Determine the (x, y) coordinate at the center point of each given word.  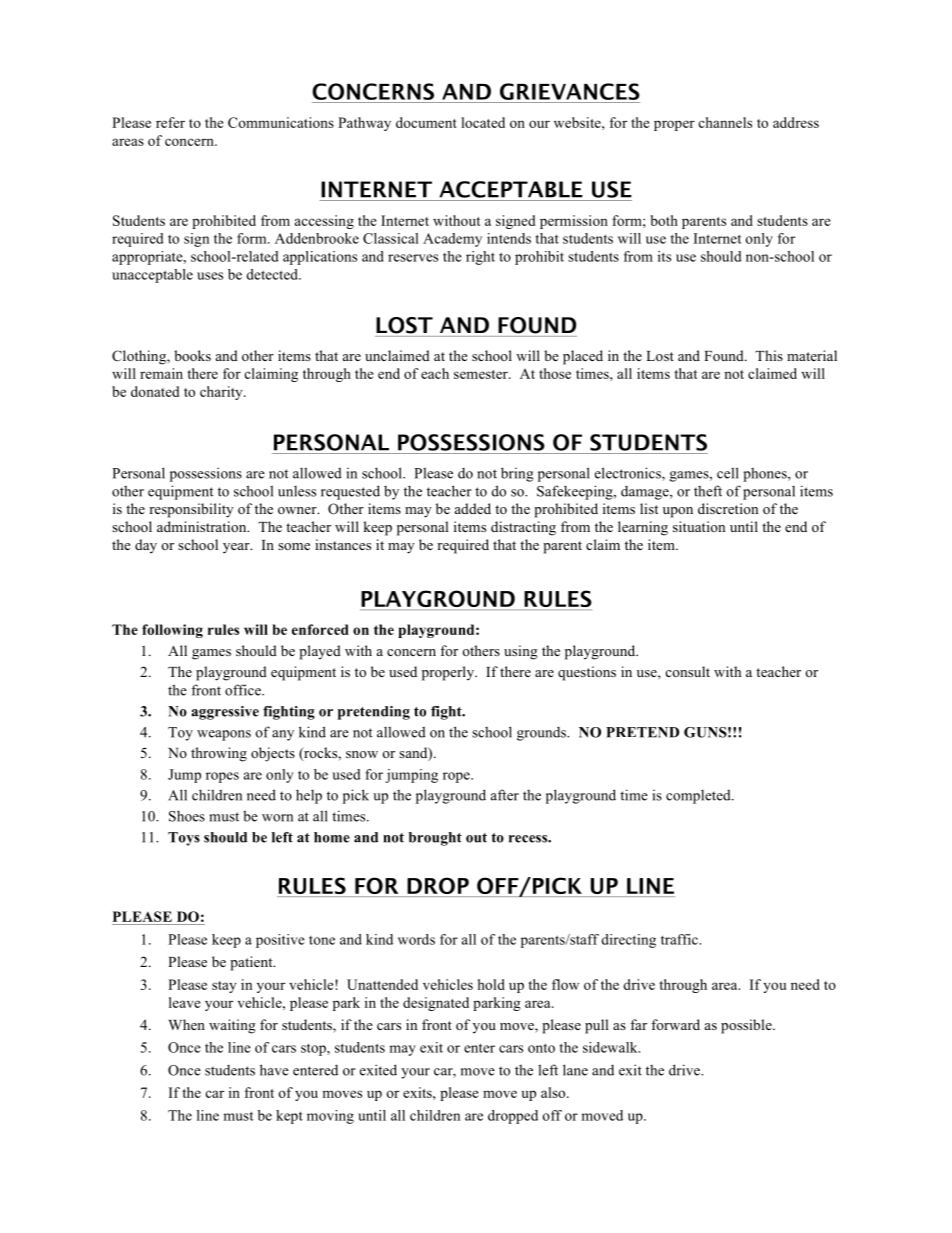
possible (747, 1026)
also (554, 1092)
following (172, 631)
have (274, 1070)
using (521, 652)
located (483, 122)
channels (725, 122)
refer (170, 122)
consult (687, 671)
